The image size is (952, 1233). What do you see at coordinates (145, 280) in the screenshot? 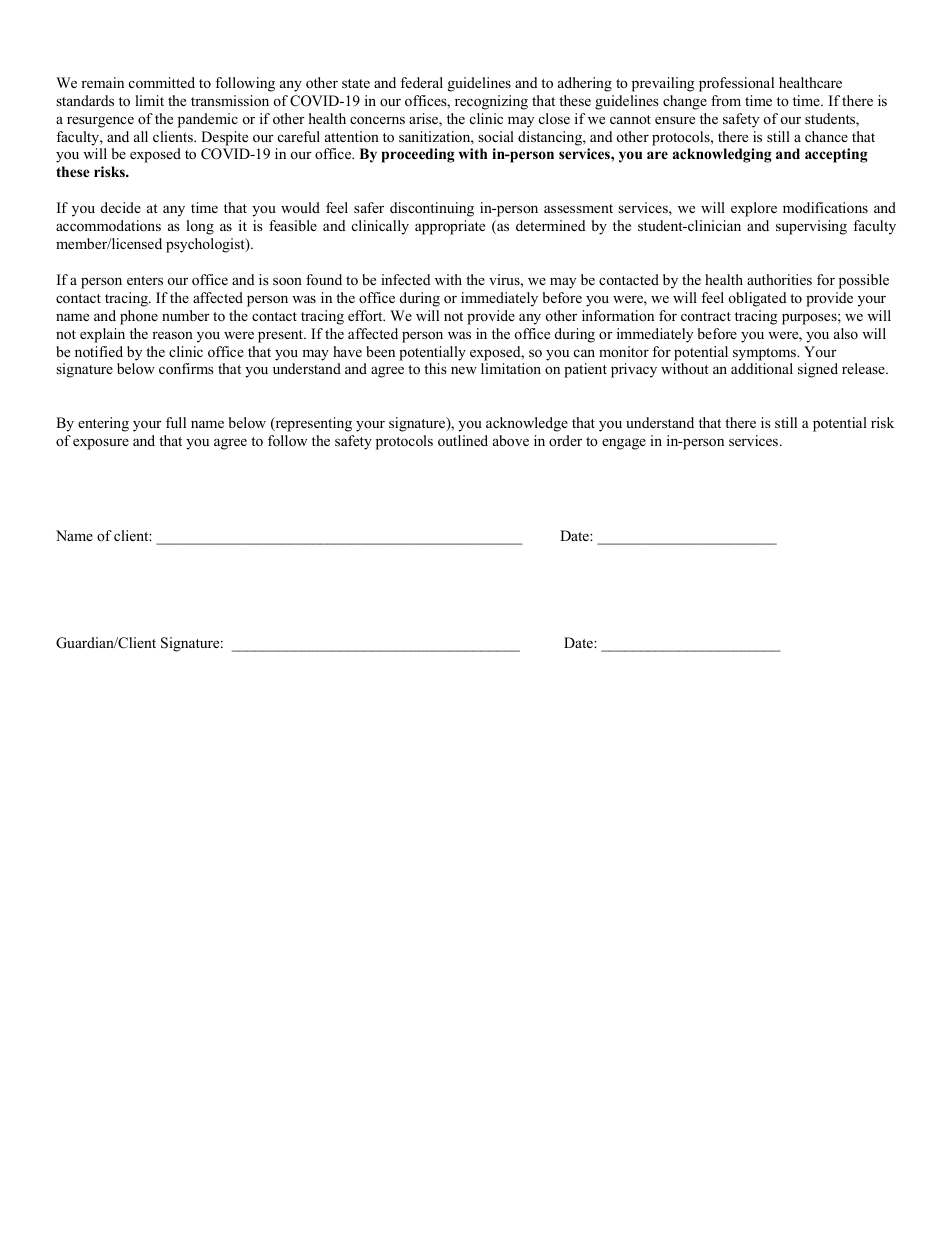
I see `enters` at bounding box center [145, 280].
